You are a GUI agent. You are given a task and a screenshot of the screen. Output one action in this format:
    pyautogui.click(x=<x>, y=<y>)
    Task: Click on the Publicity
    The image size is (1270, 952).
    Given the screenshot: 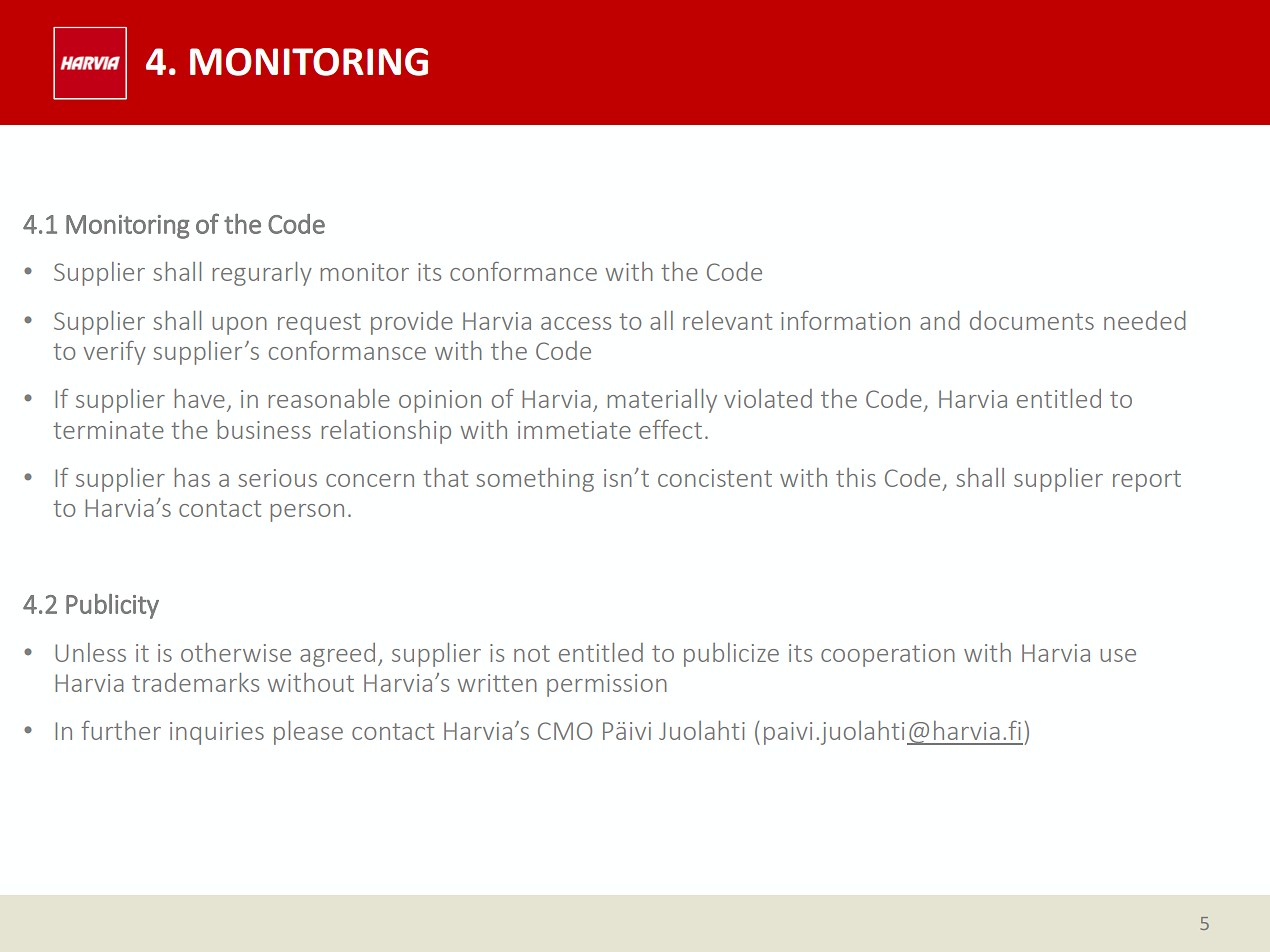 What is the action you would take?
    pyautogui.click(x=112, y=606)
